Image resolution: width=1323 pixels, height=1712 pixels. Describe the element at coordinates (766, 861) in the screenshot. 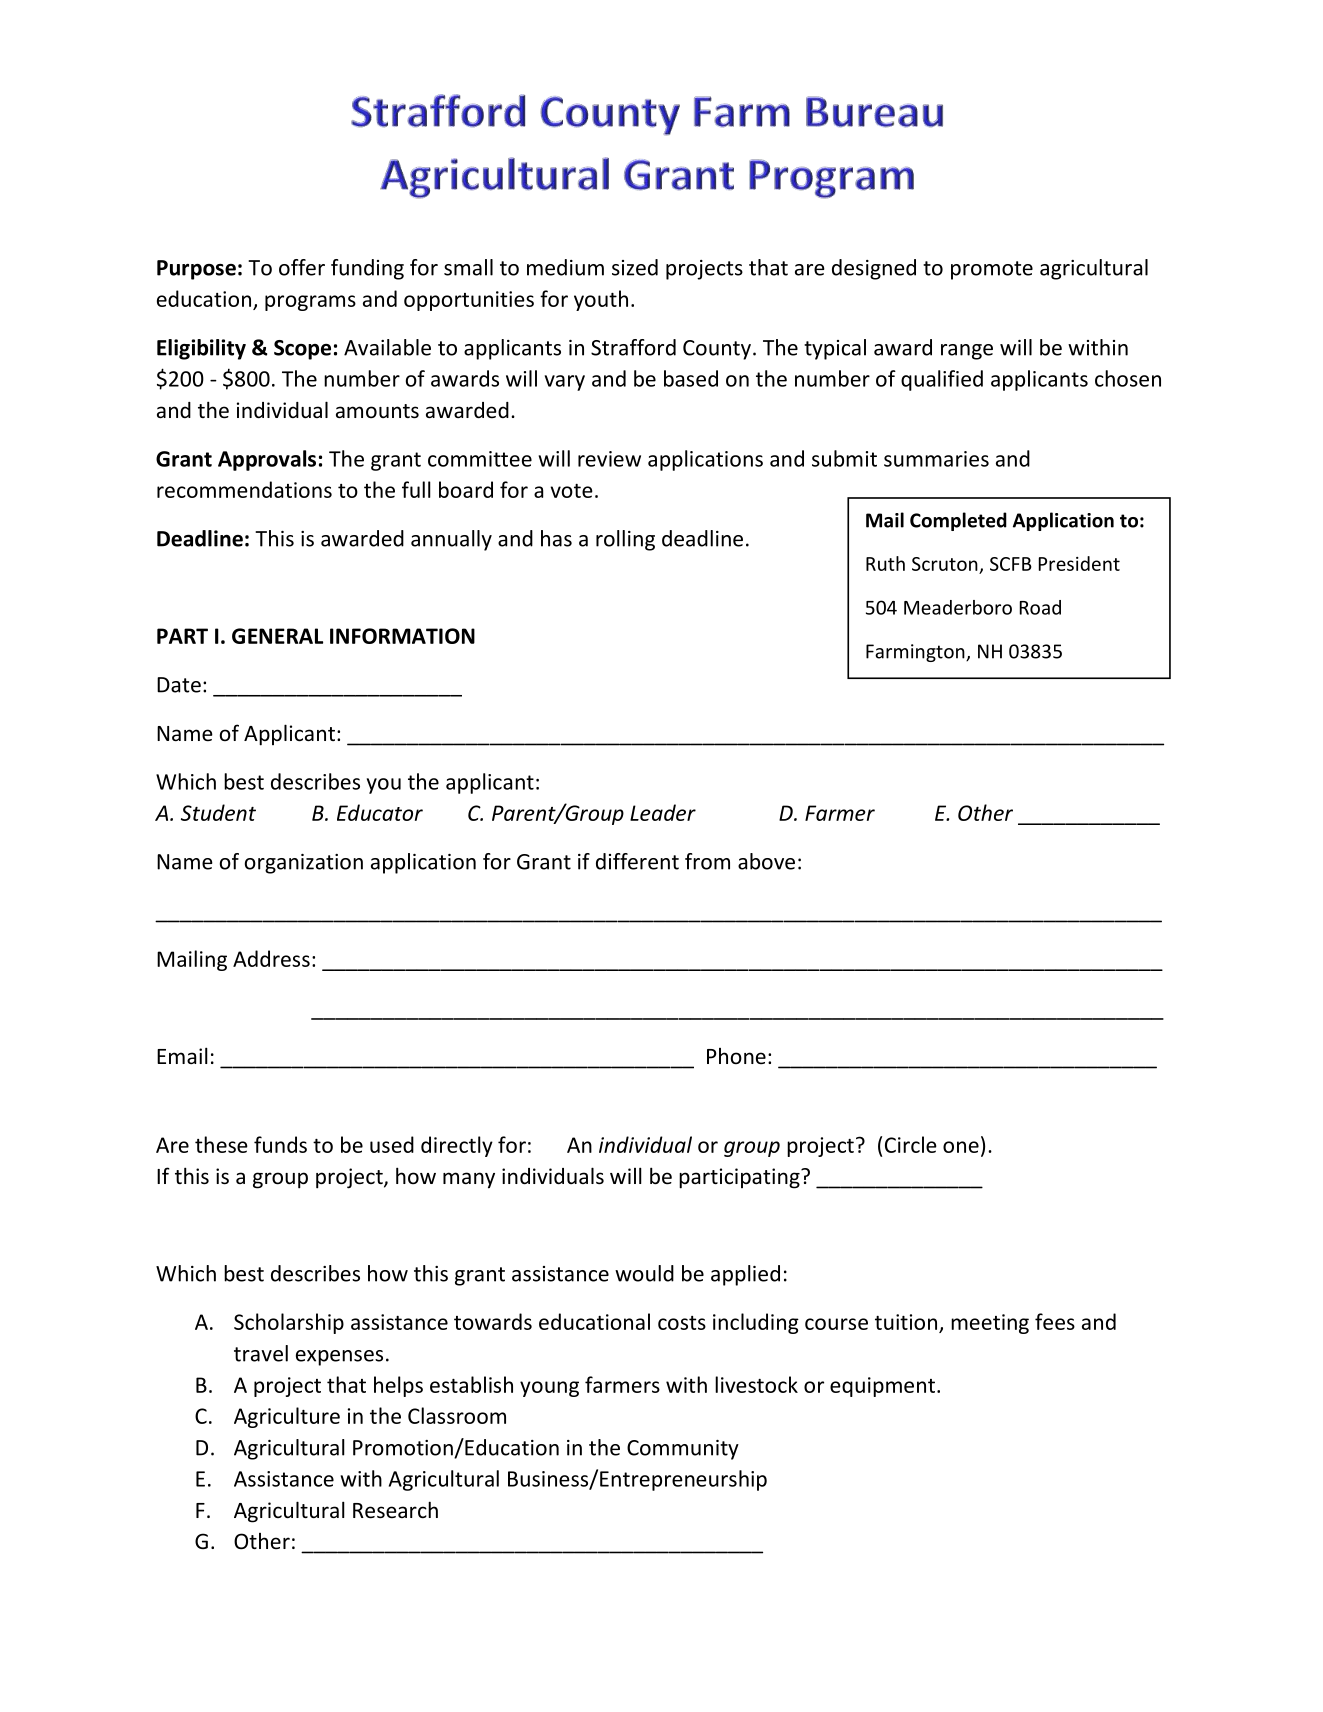

I see `above` at that location.
